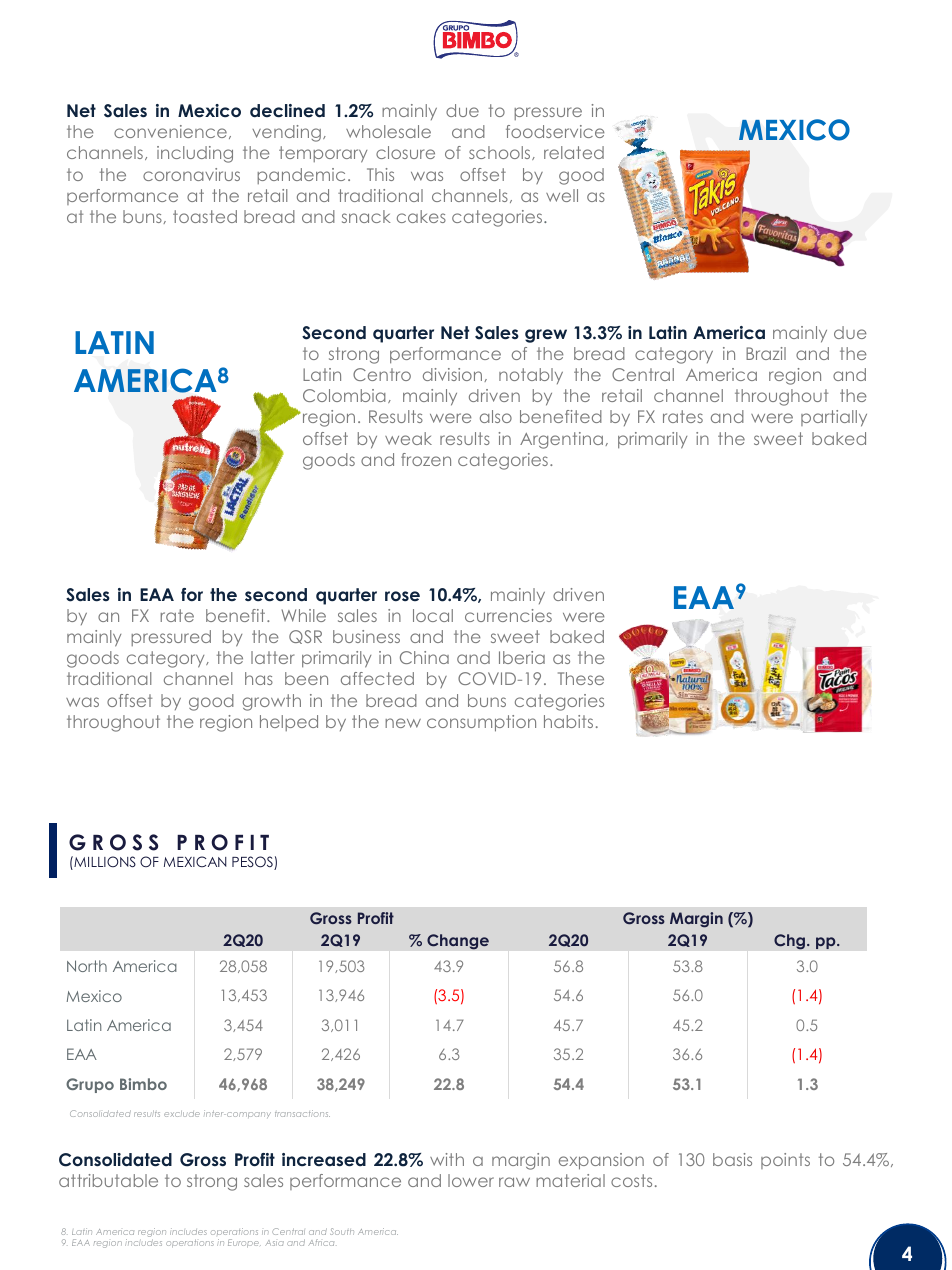  I want to click on convenience, so click(170, 131).
